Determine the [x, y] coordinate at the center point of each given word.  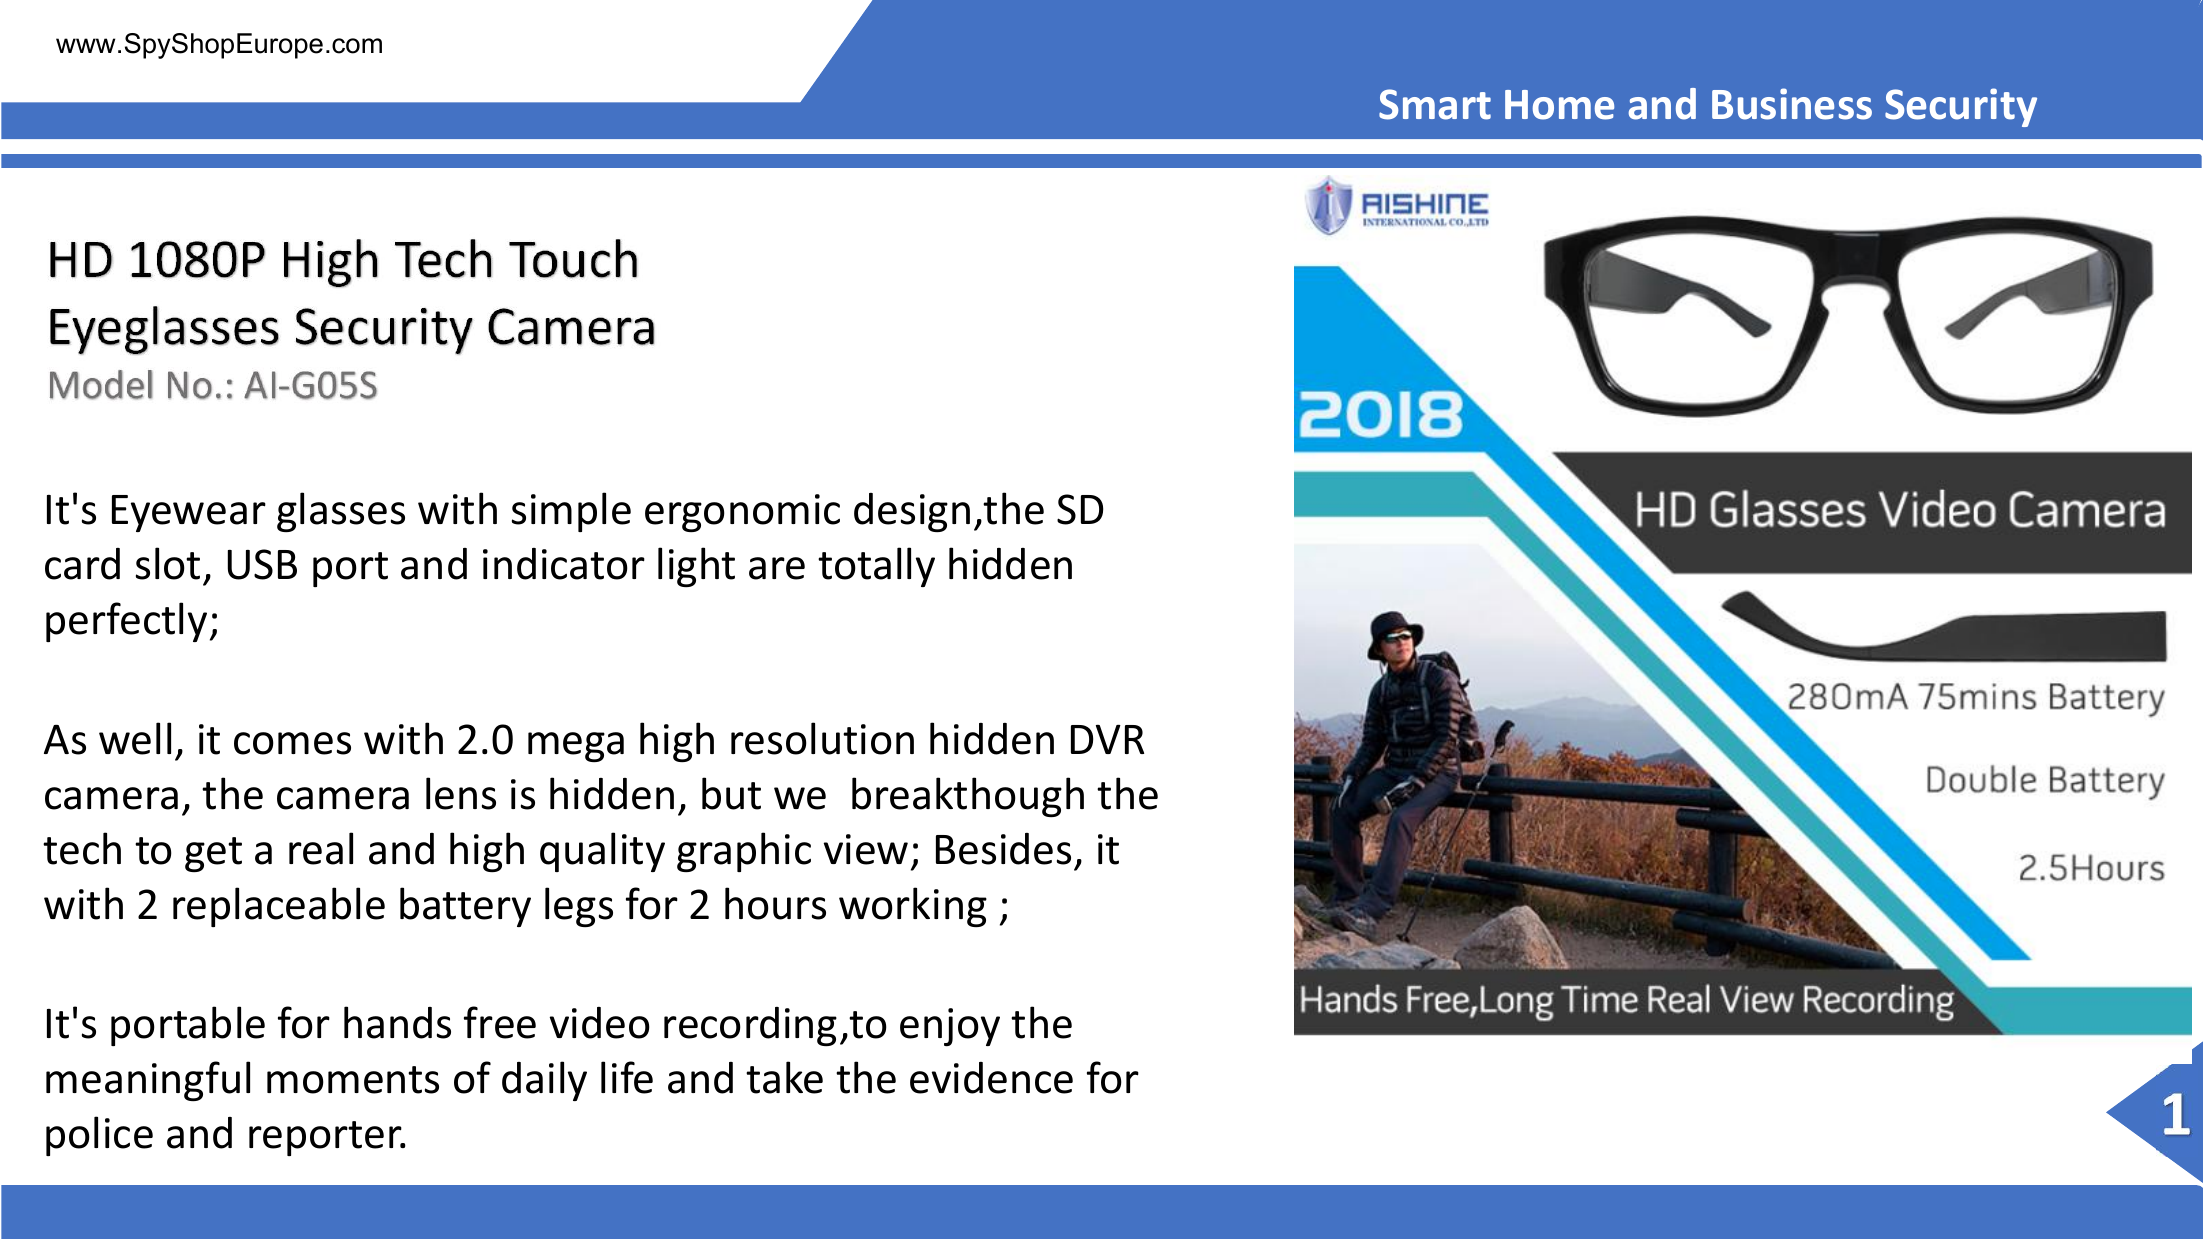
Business [1792, 104]
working [913, 907]
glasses [341, 512]
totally [876, 567]
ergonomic [742, 513]
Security [1961, 107]
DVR [1107, 739]
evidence [991, 1078]
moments [353, 1080]
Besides [1003, 849]
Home [1559, 105]
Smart [1435, 104]
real [321, 848]
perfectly [126, 622]
